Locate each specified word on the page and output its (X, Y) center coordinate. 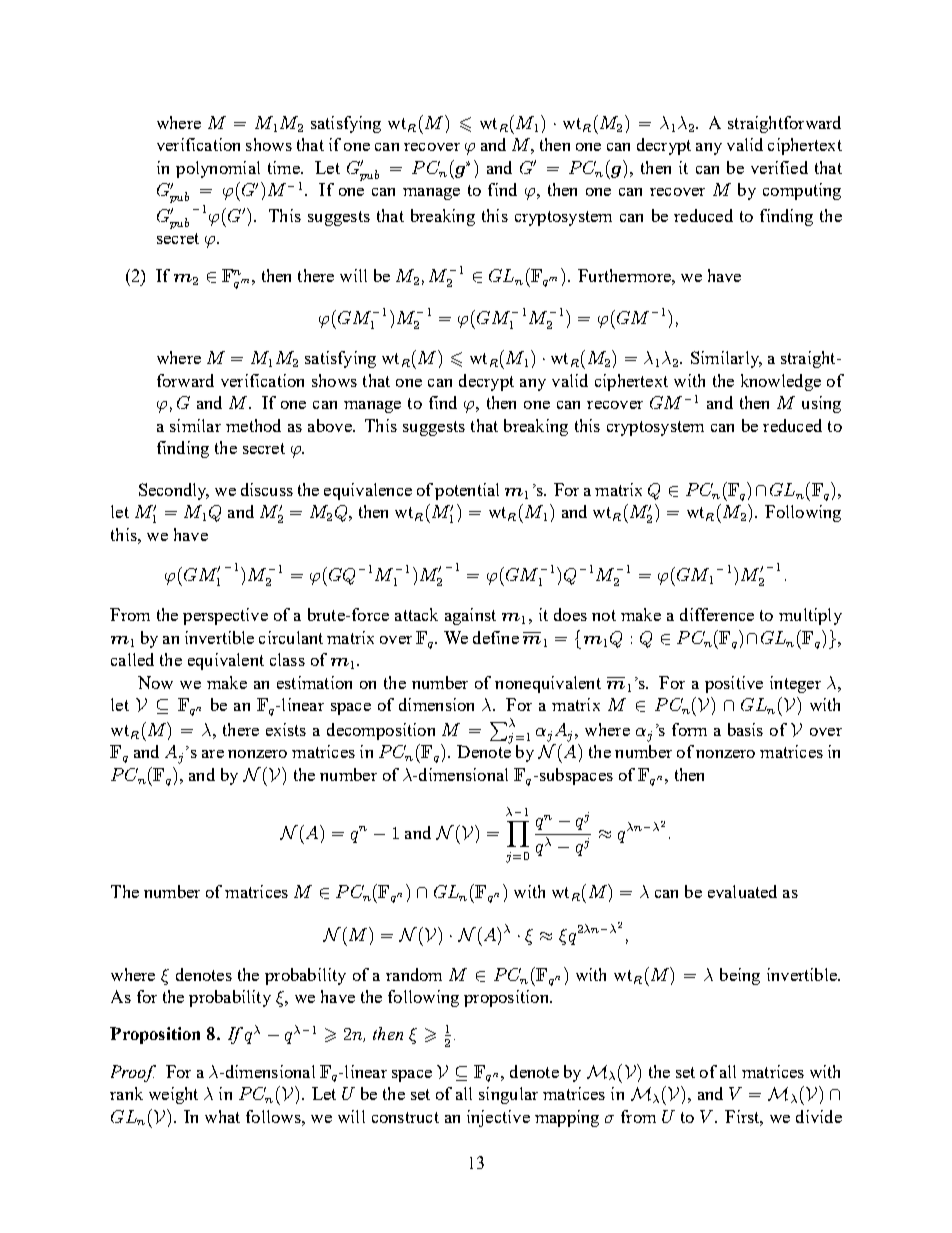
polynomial (218, 169)
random (414, 974)
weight (173, 1095)
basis (745, 729)
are (213, 754)
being (740, 976)
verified (779, 167)
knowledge (781, 382)
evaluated (742, 891)
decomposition (381, 731)
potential (467, 491)
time (285, 167)
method (253, 425)
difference (717, 614)
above (331, 425)
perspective (225, 616)
